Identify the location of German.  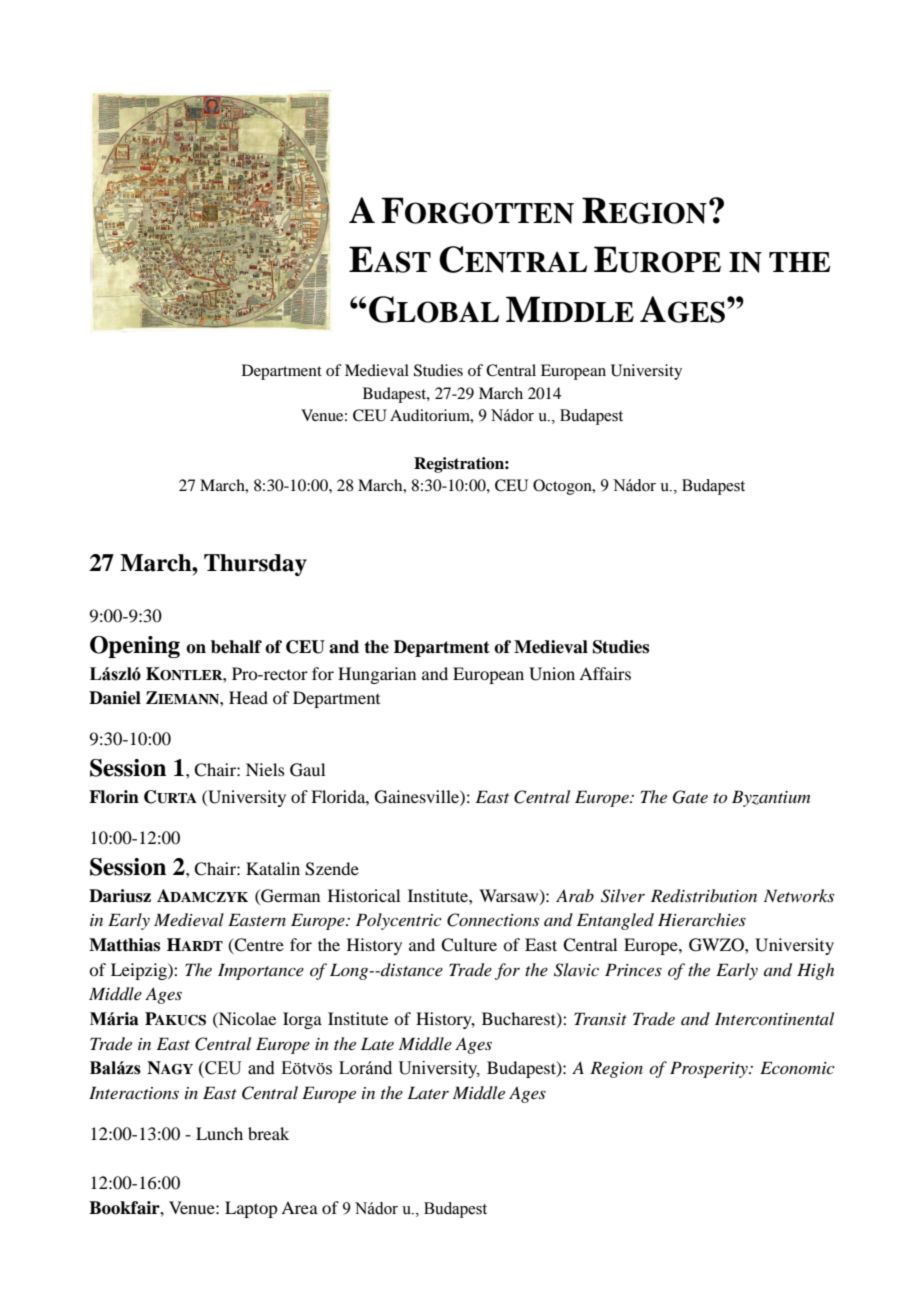
(289, 896).
